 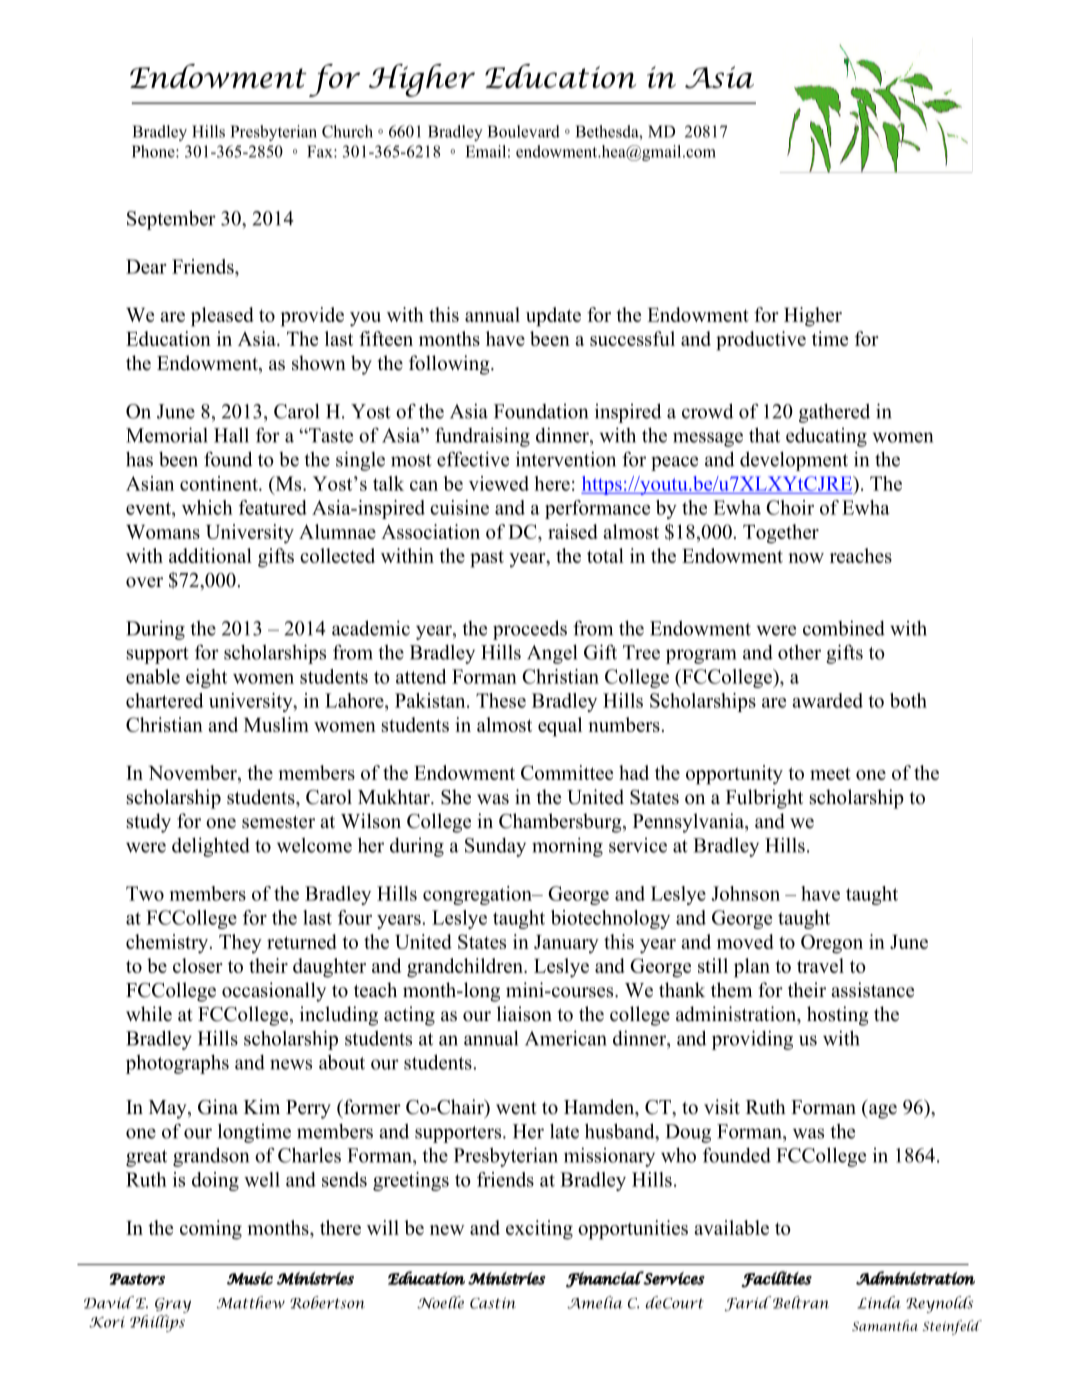 I want to click on Amelia, so click(x=595, y=1302).
